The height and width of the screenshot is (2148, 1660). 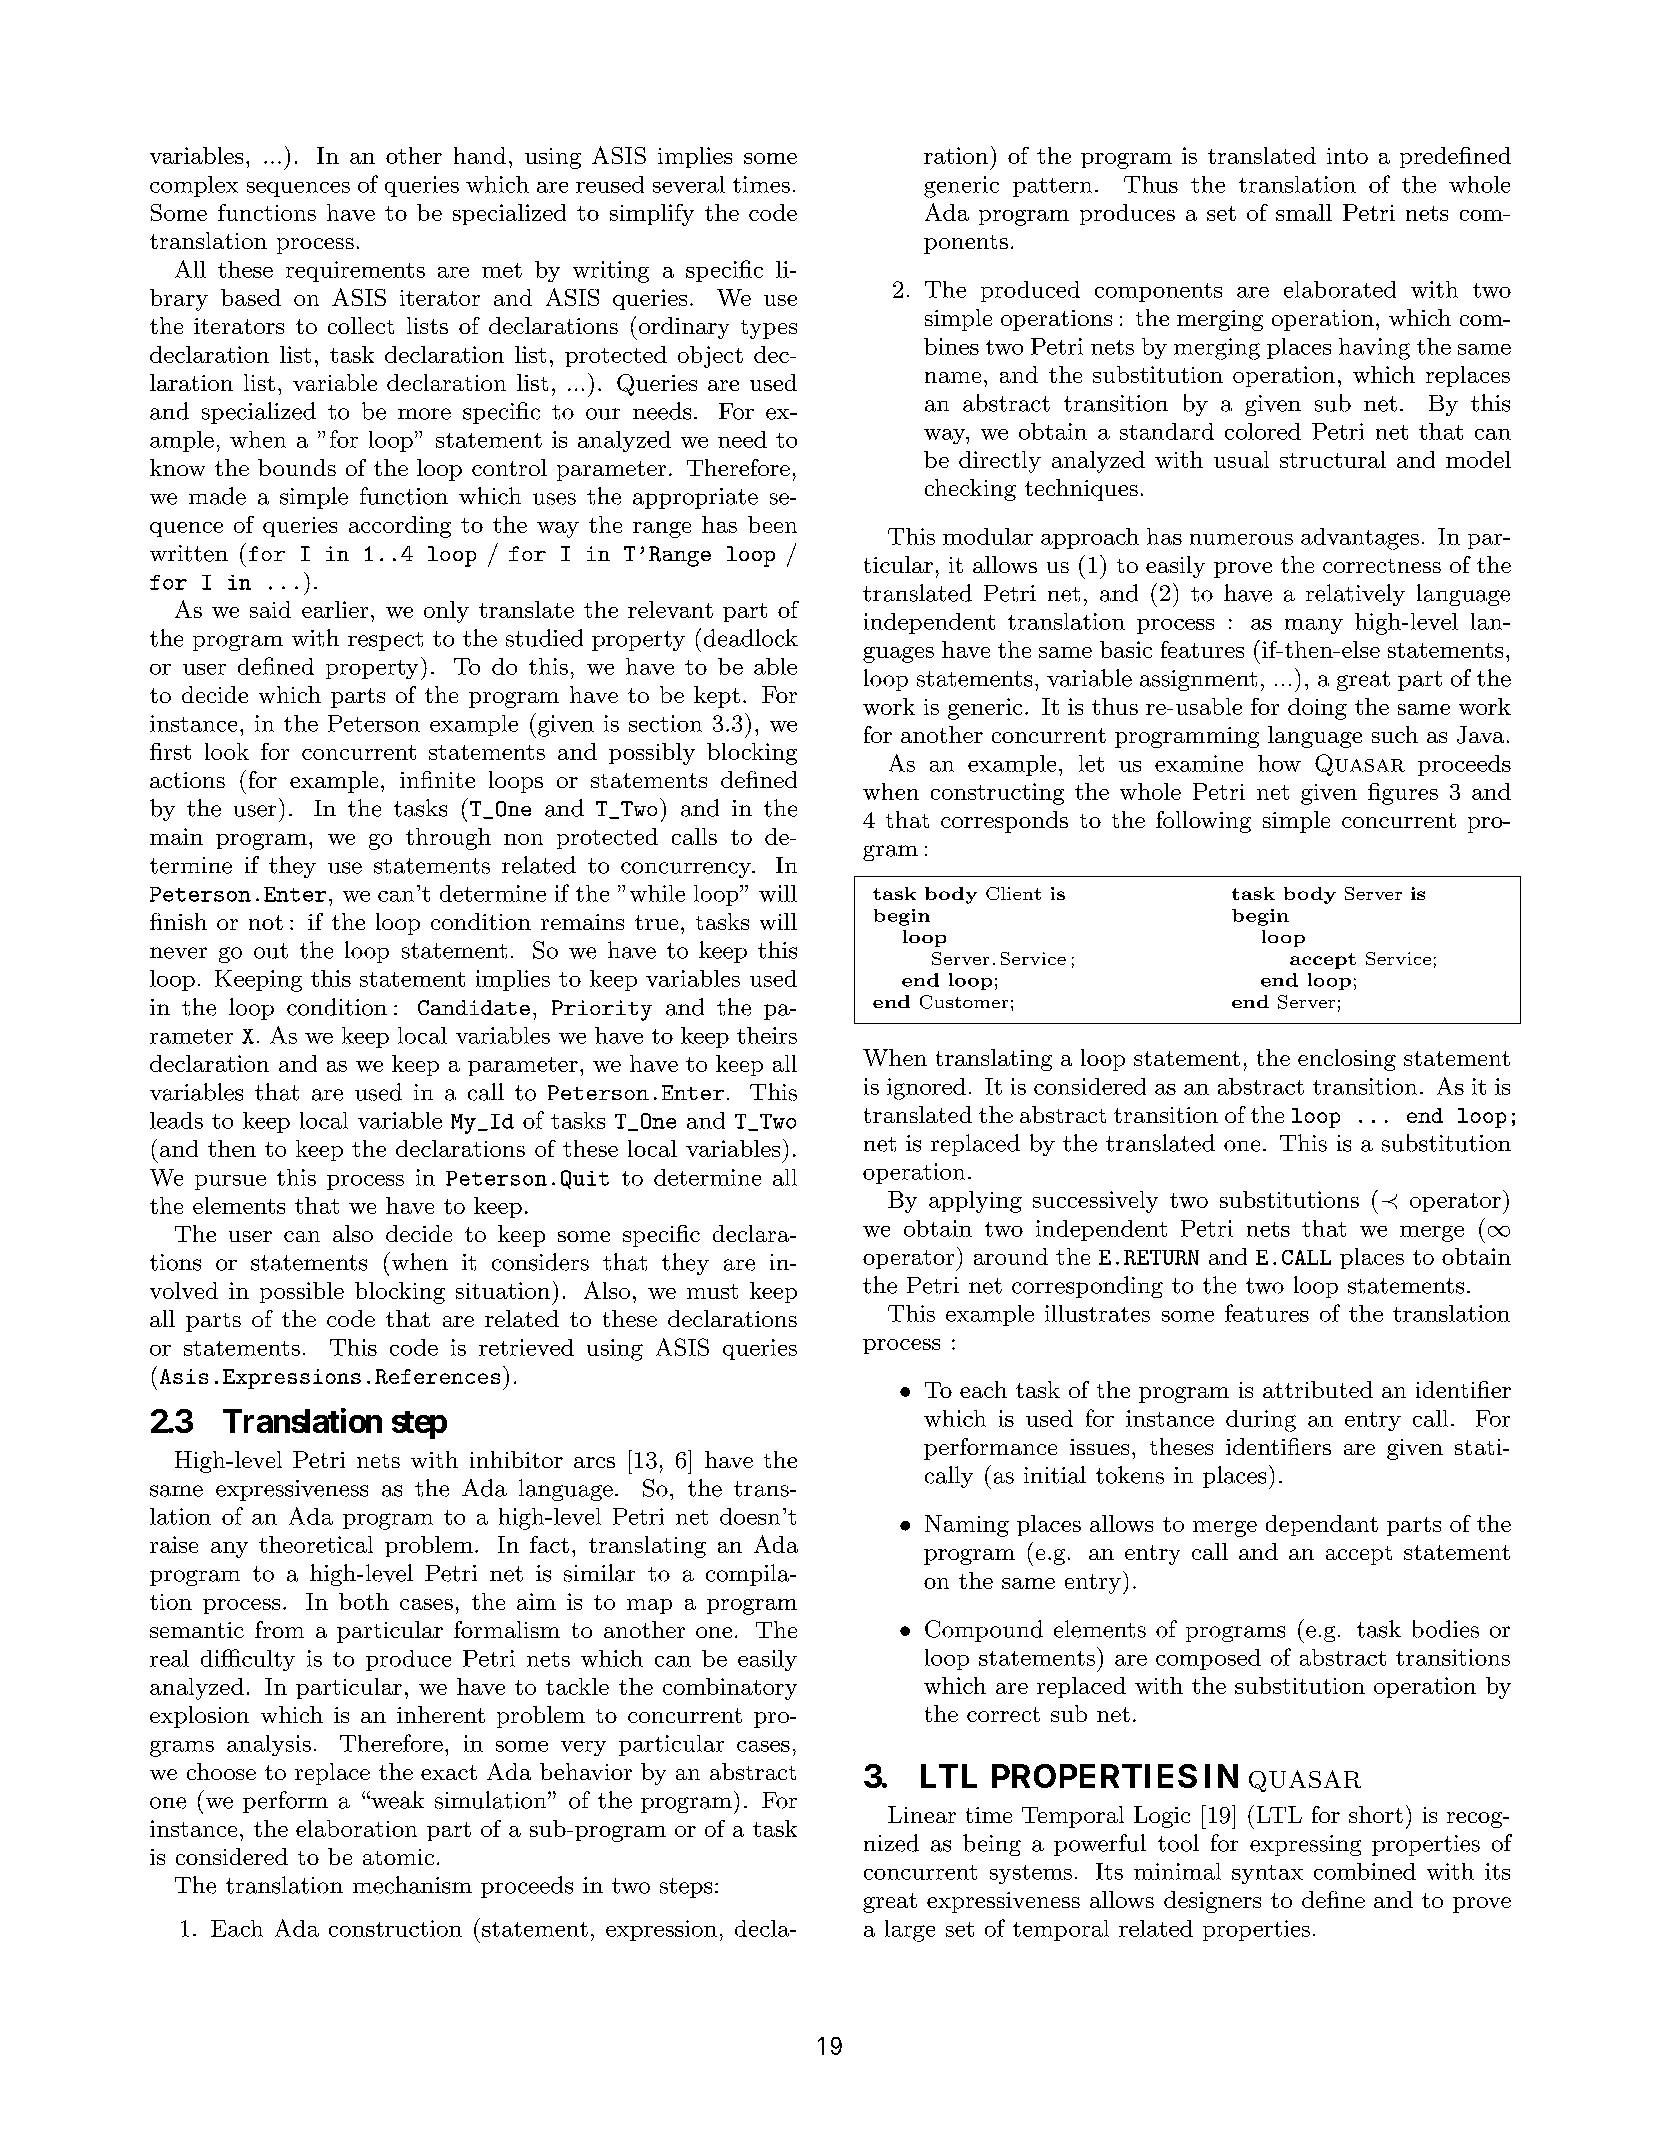 What do you see at coordinates (975, 1202) in the screenshot?
I see `applying` at bounding box center [975, 1202].
